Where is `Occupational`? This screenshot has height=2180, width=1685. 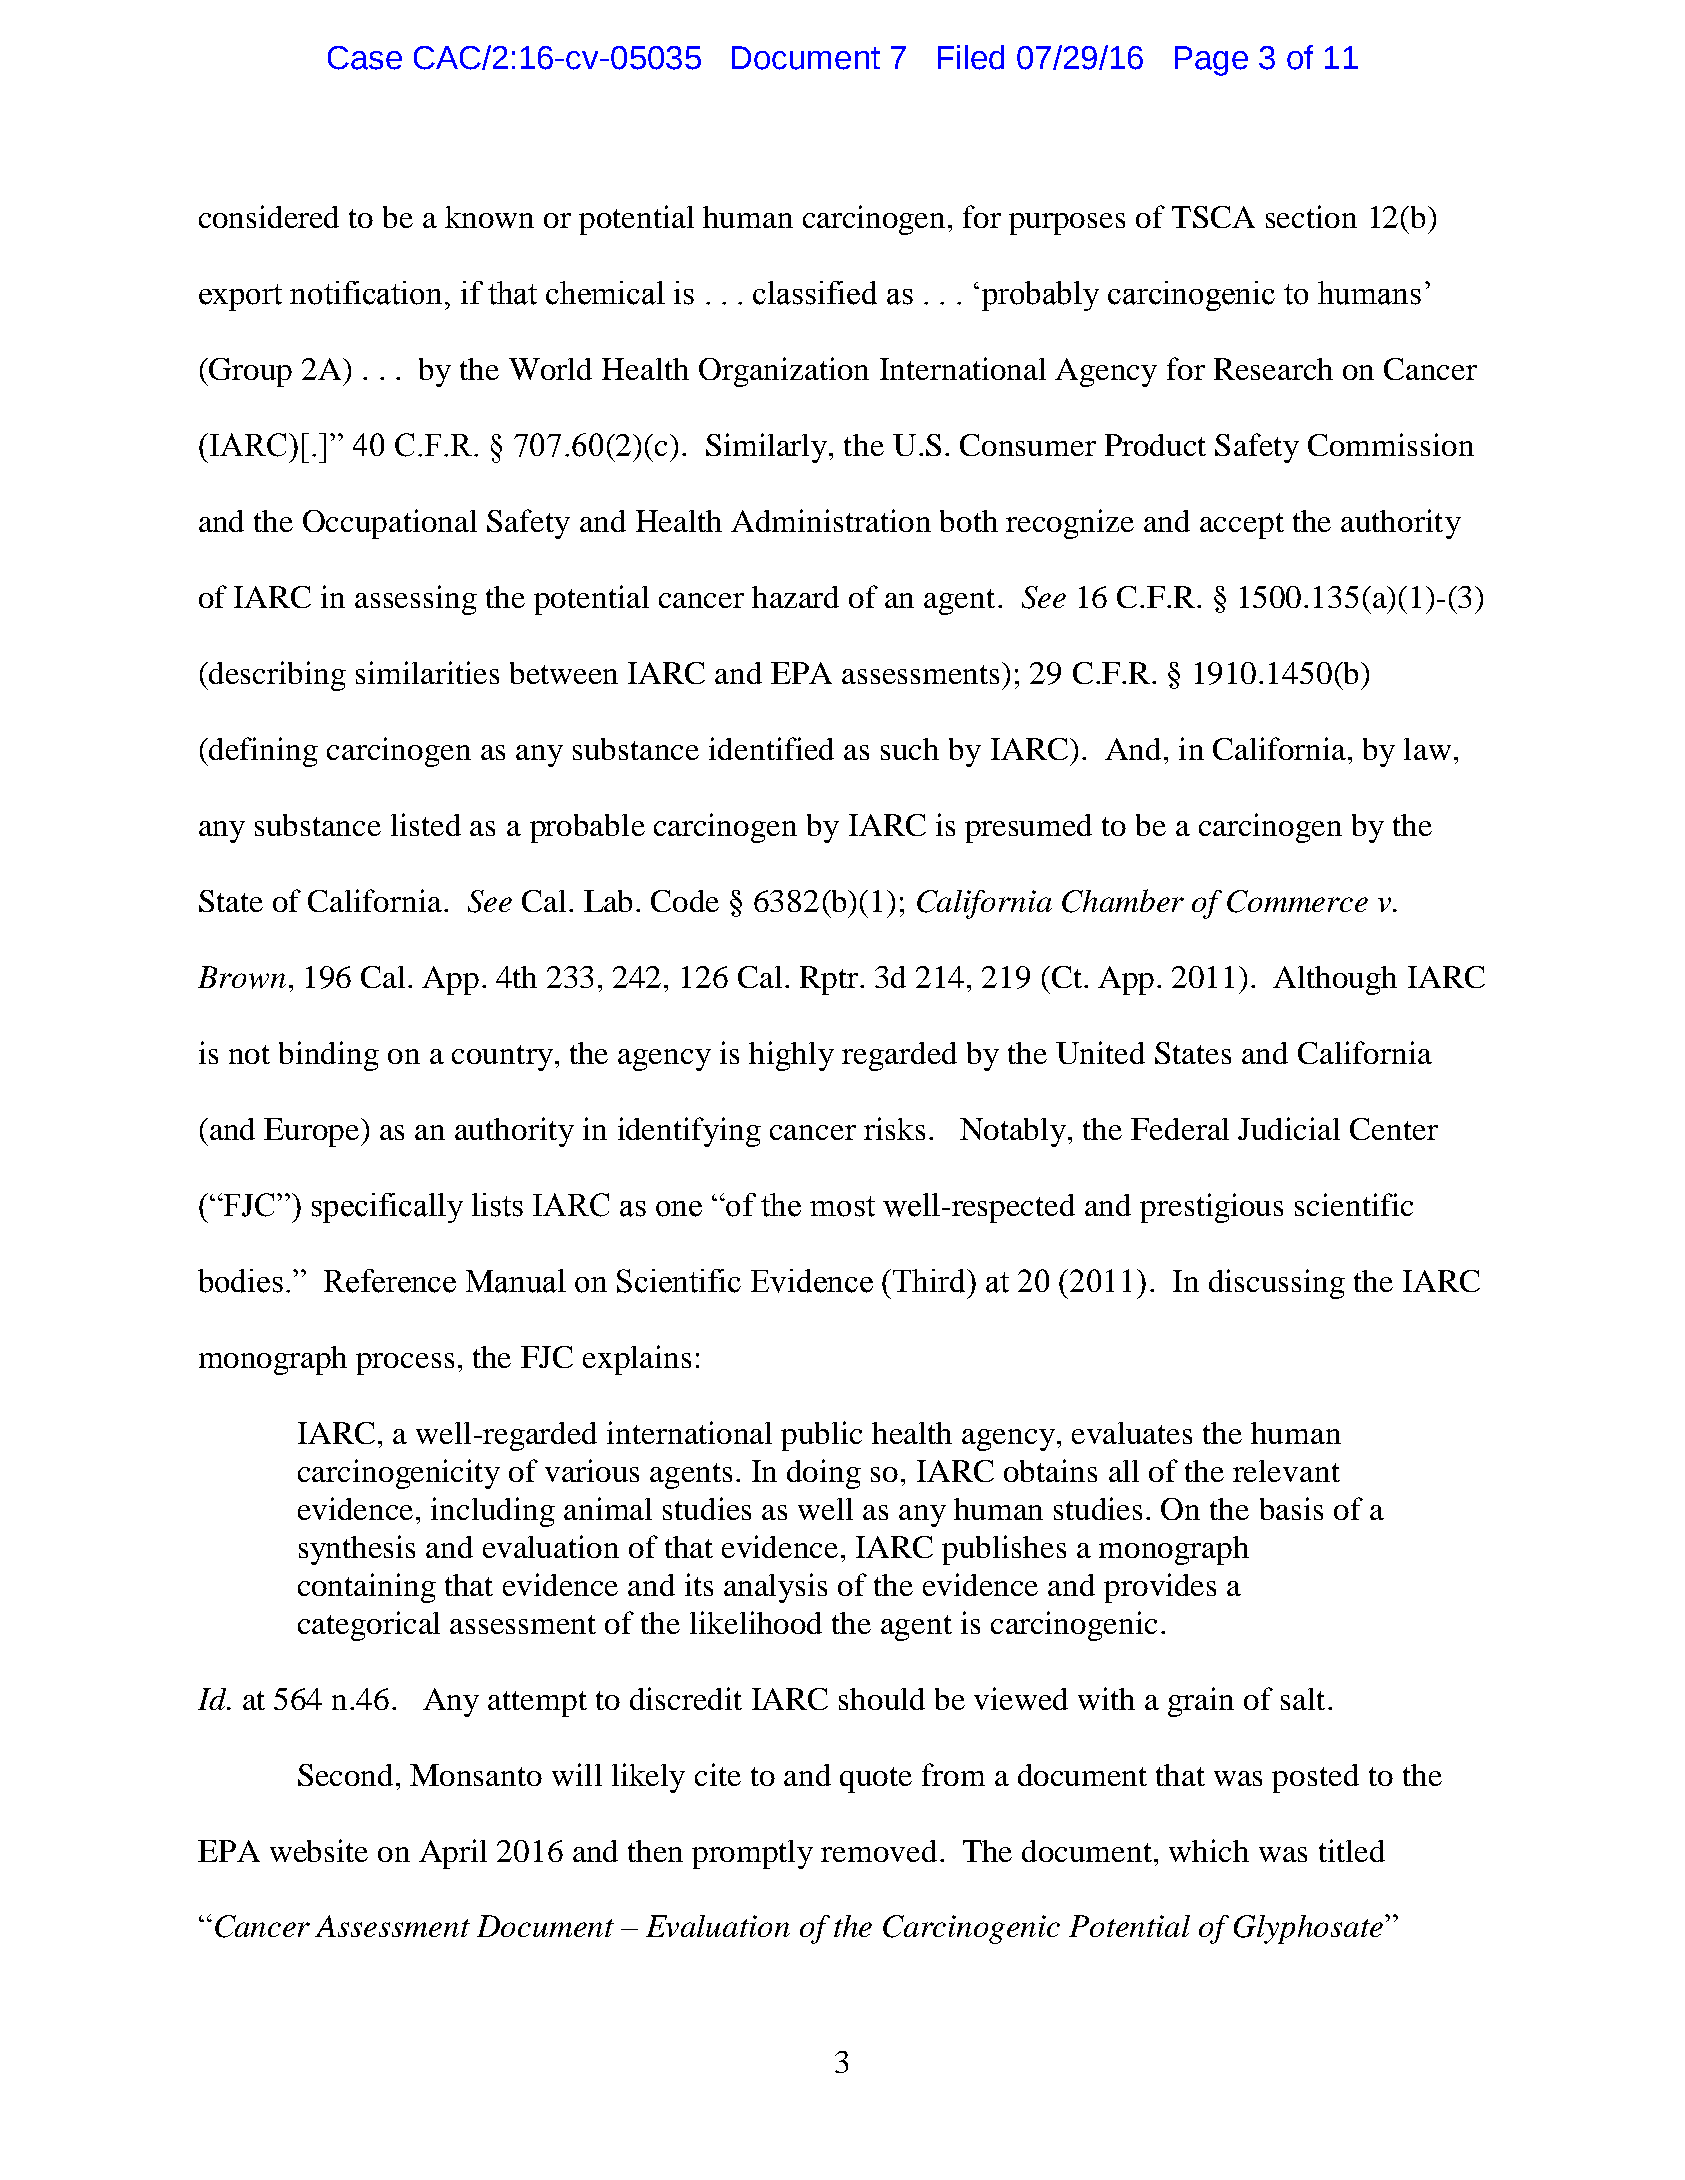
Occupational is located at coordinates (390, 524).
